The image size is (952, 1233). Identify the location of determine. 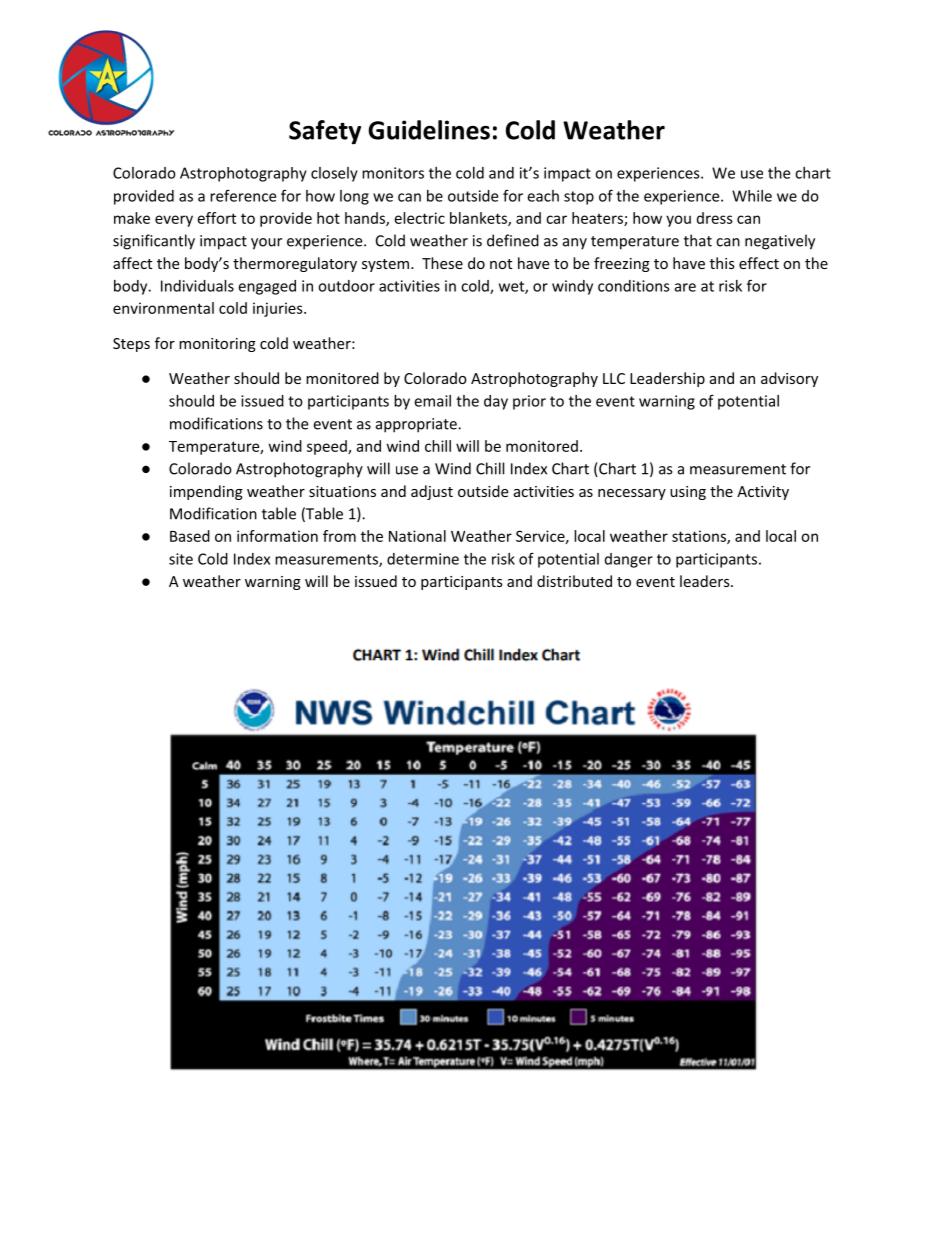
(423, 559).
